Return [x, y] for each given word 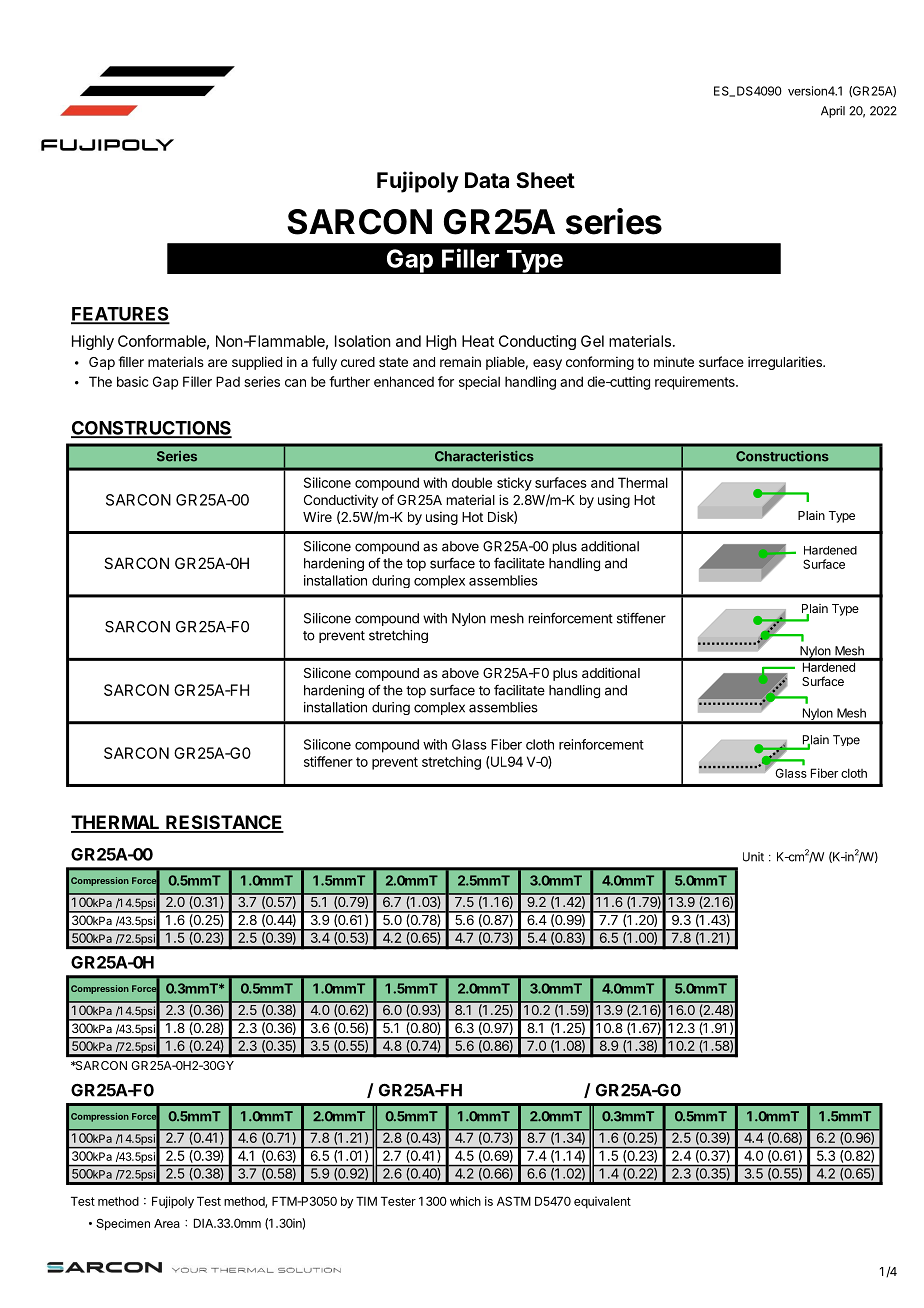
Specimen [123, 1224]
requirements [696, 383]
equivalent [602, 1202]
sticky [514, 484]
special [479, 383]
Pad [228, 381]
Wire [317, 516]
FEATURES [120, 315]
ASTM [514, 1201]
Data [487, 180]
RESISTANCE [224, 823]
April [833, 112]
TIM [366, 1201]
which [465, 1201]
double [472, 482]
